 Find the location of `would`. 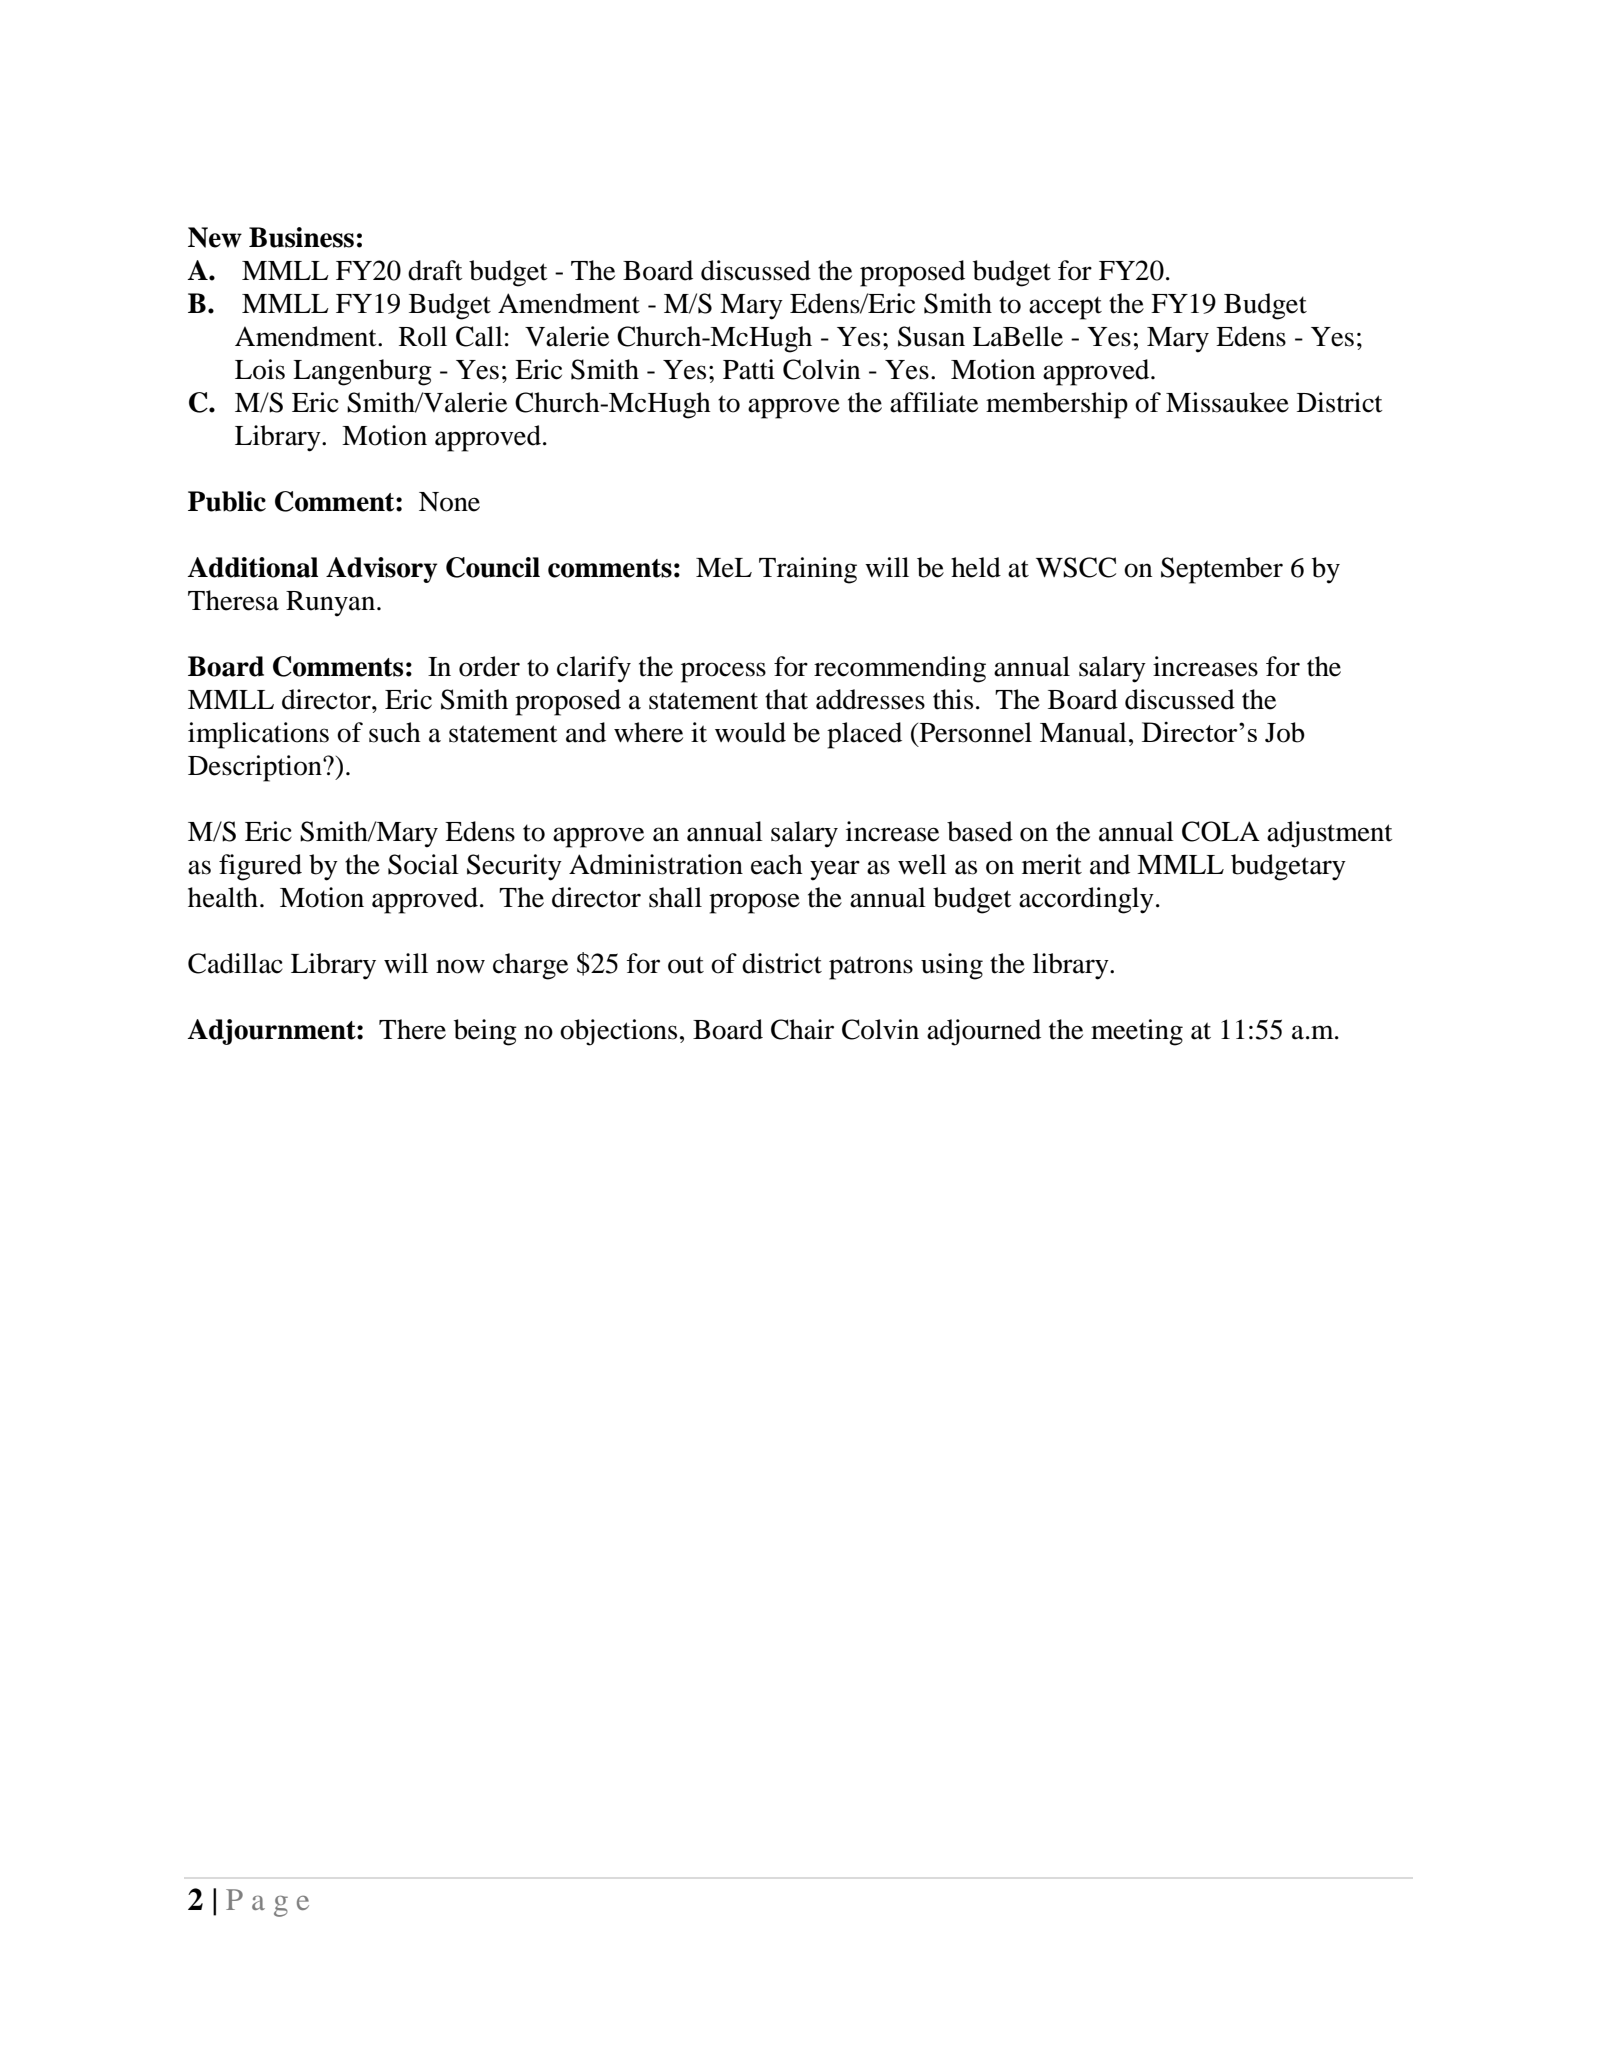

would is located at coordinates (750, 732).
